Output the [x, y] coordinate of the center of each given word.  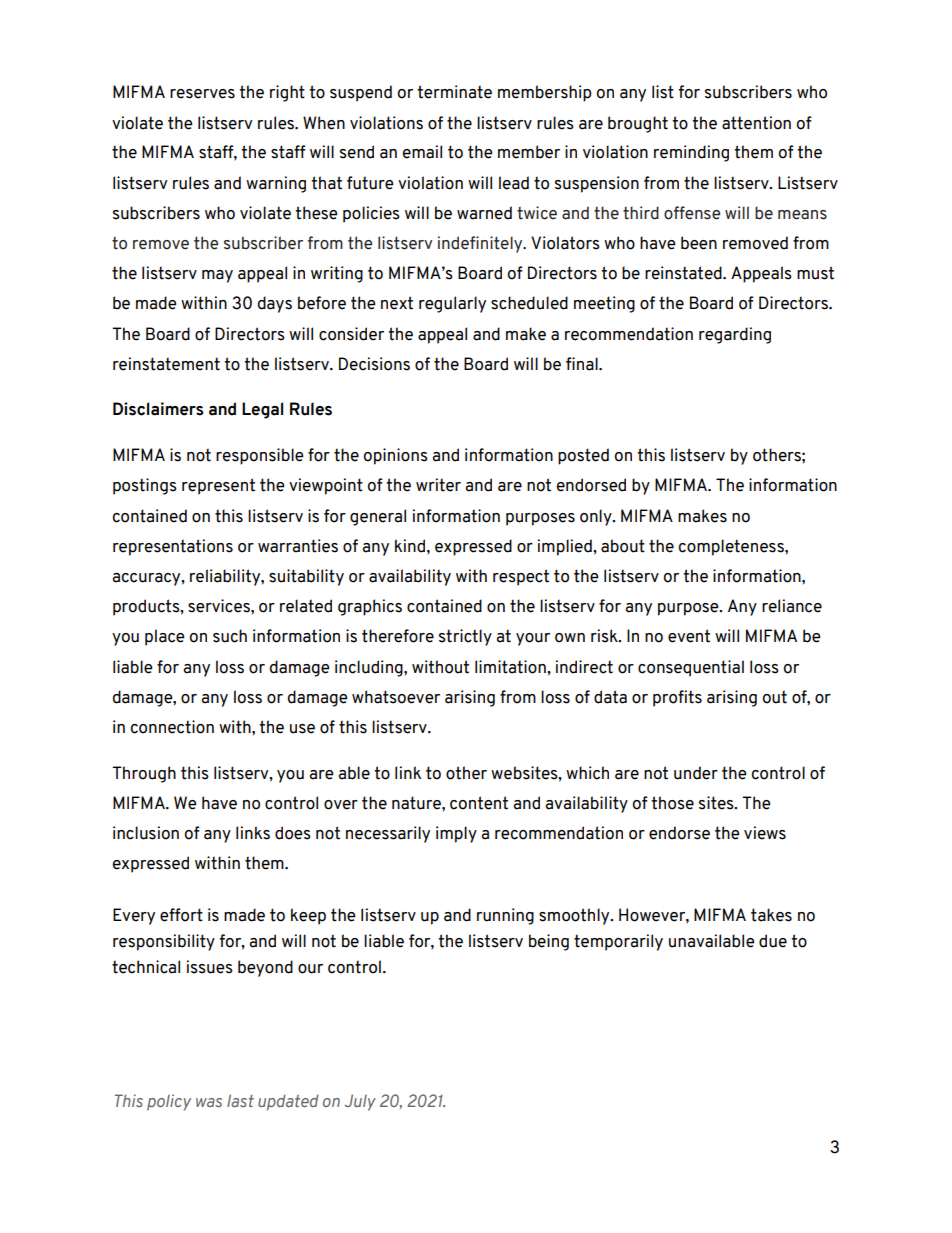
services [220, 606]
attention [756, 123]
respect [521, 577]
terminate [454, 92]
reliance [792, 606]
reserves [202, 94]
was [209, 1102]
